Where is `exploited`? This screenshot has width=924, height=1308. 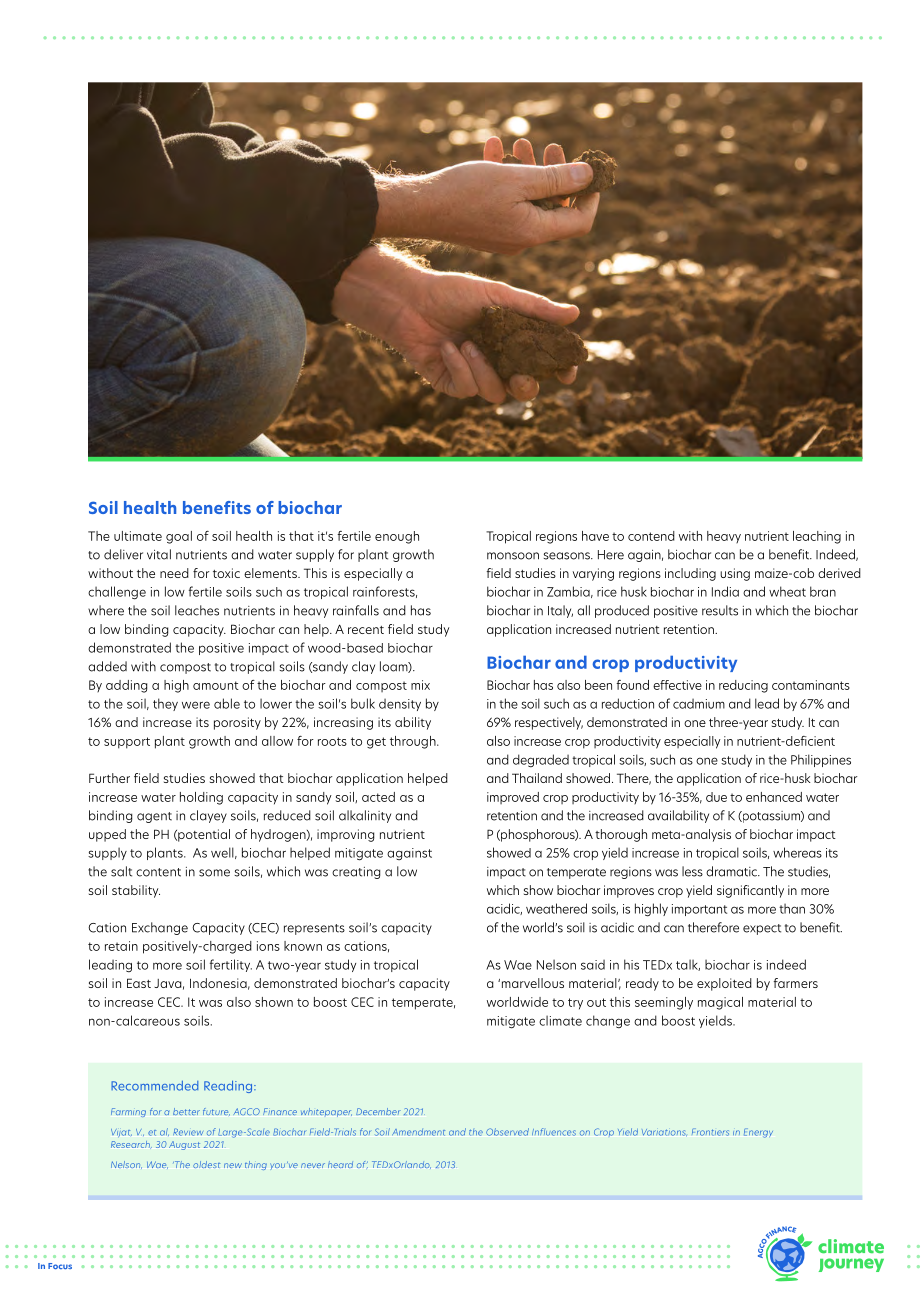
exploited is located at coordinates (724, 984).
